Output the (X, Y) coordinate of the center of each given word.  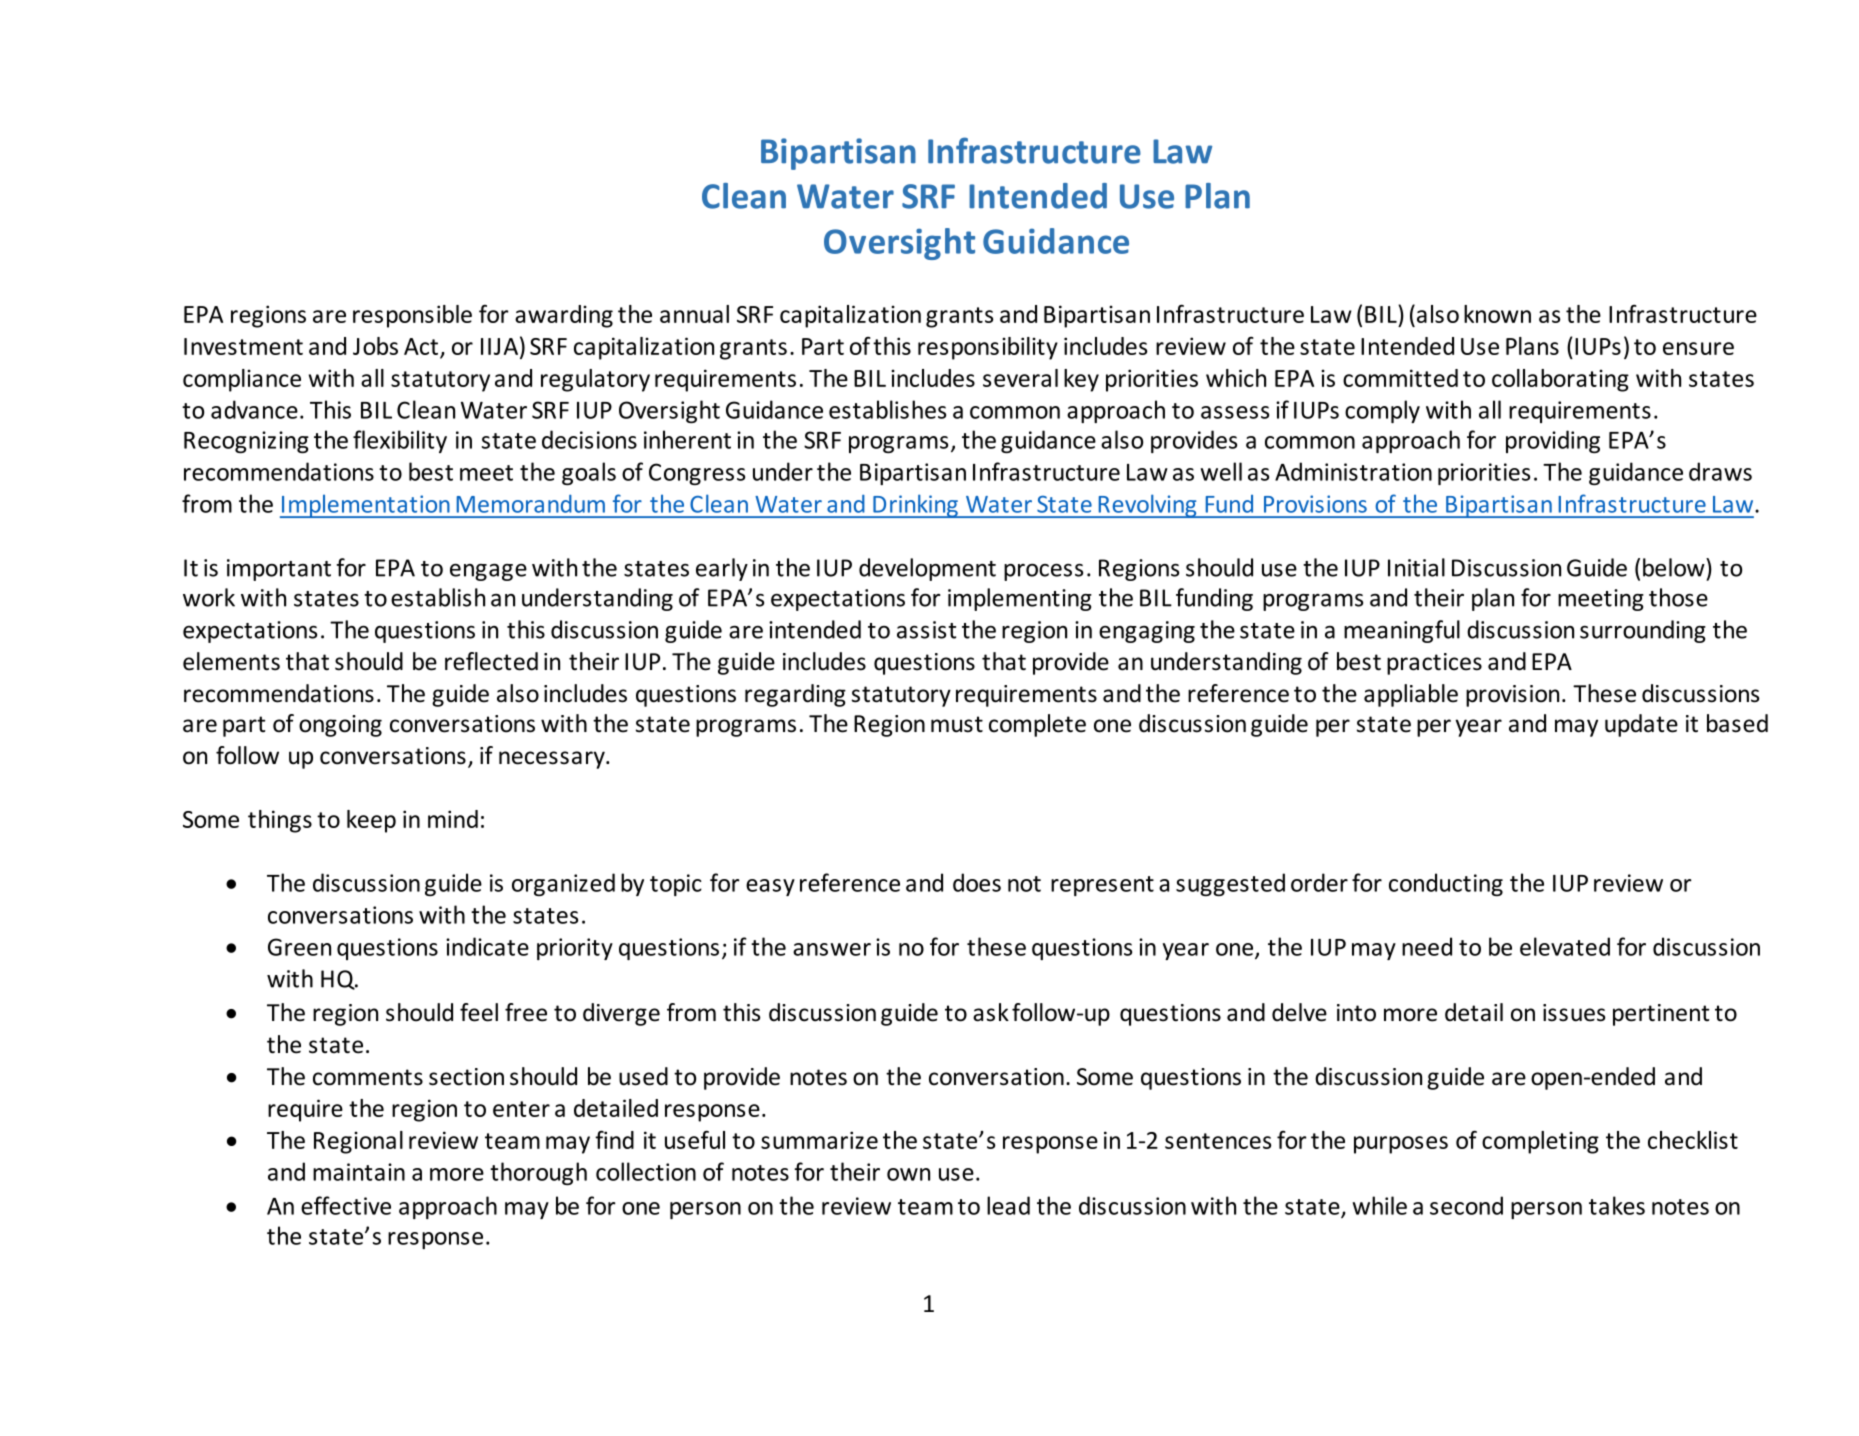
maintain (359, 1172)
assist (926, 630)
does (977, 882)
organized (563, 884)
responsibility (988, 348)
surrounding (1643, 631)
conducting (1446, 884)
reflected (491, 661)
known (1497, 314)
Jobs (375, 346)
